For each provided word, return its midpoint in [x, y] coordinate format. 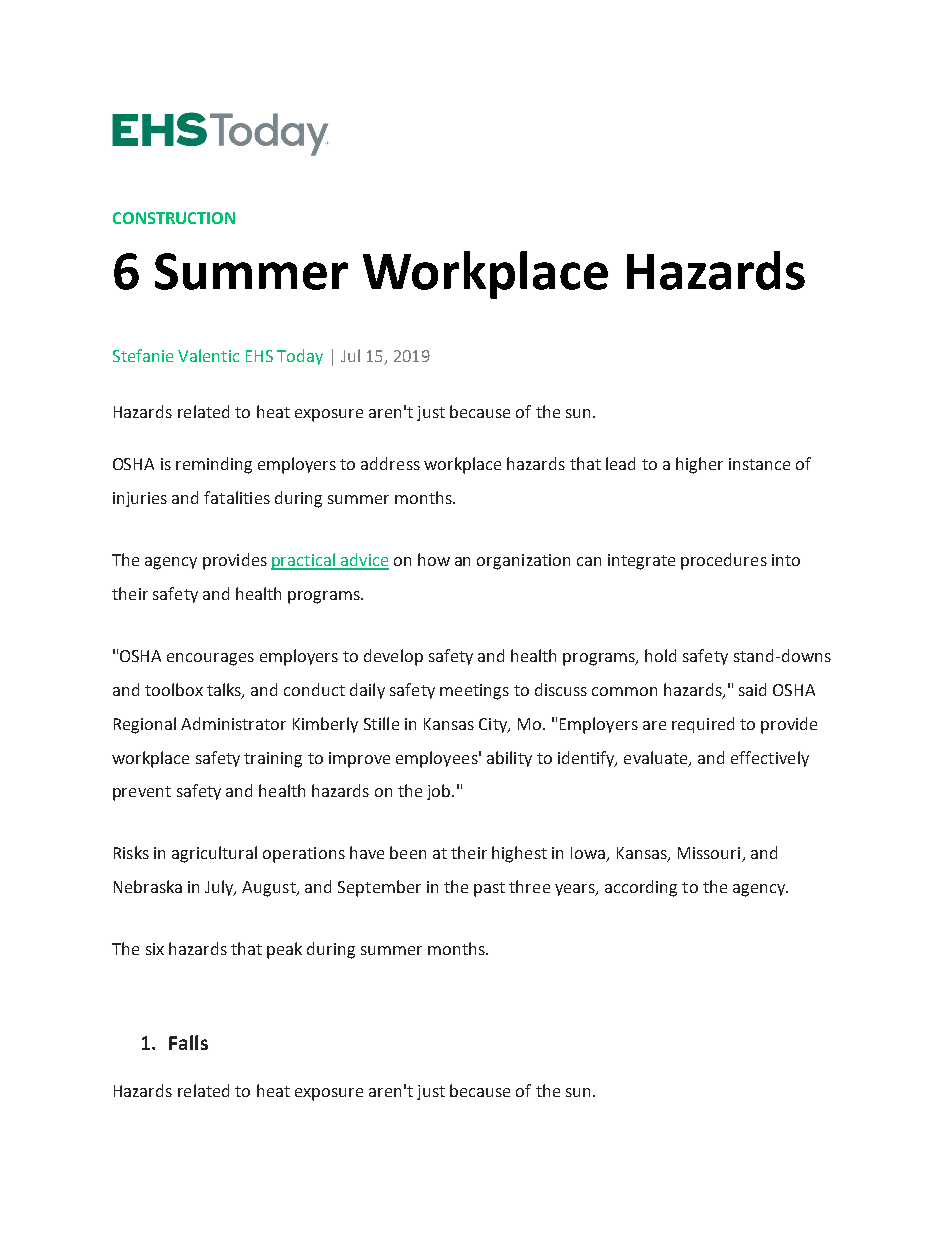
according [641, 888]
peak [284, 950]
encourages [210, 659]
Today [300, 357]
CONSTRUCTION [174, 218]
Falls [188, 1042]
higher [699, 465]
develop [393, 657]
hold [660, 655]
